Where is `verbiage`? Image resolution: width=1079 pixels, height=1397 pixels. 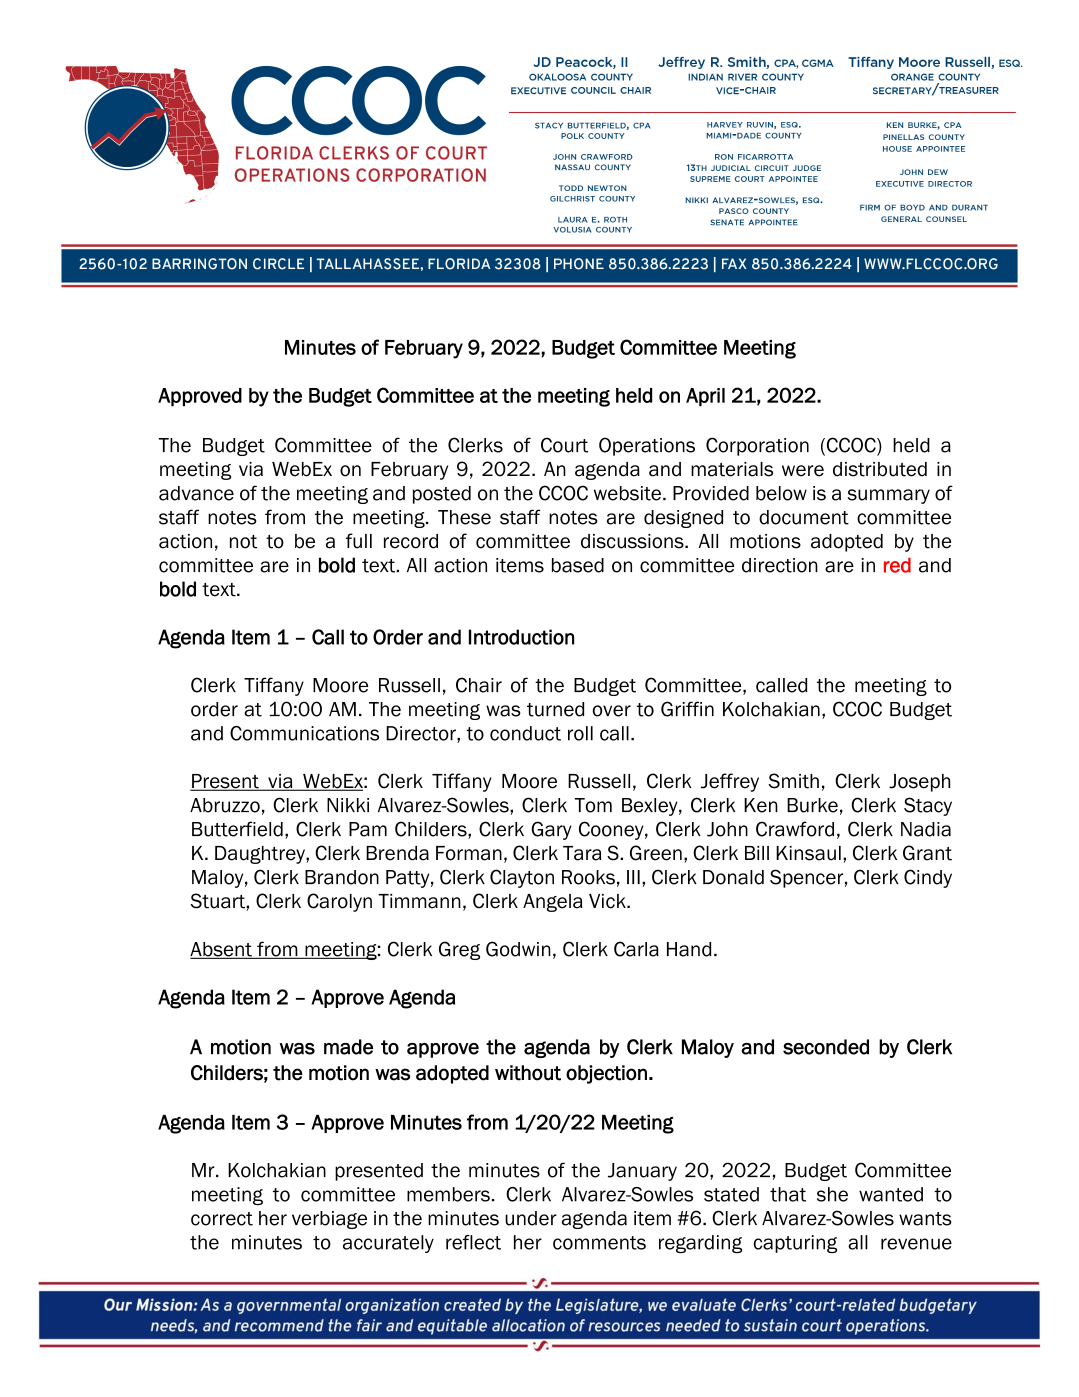
verbiage is located at coordinates (329, 1220).
